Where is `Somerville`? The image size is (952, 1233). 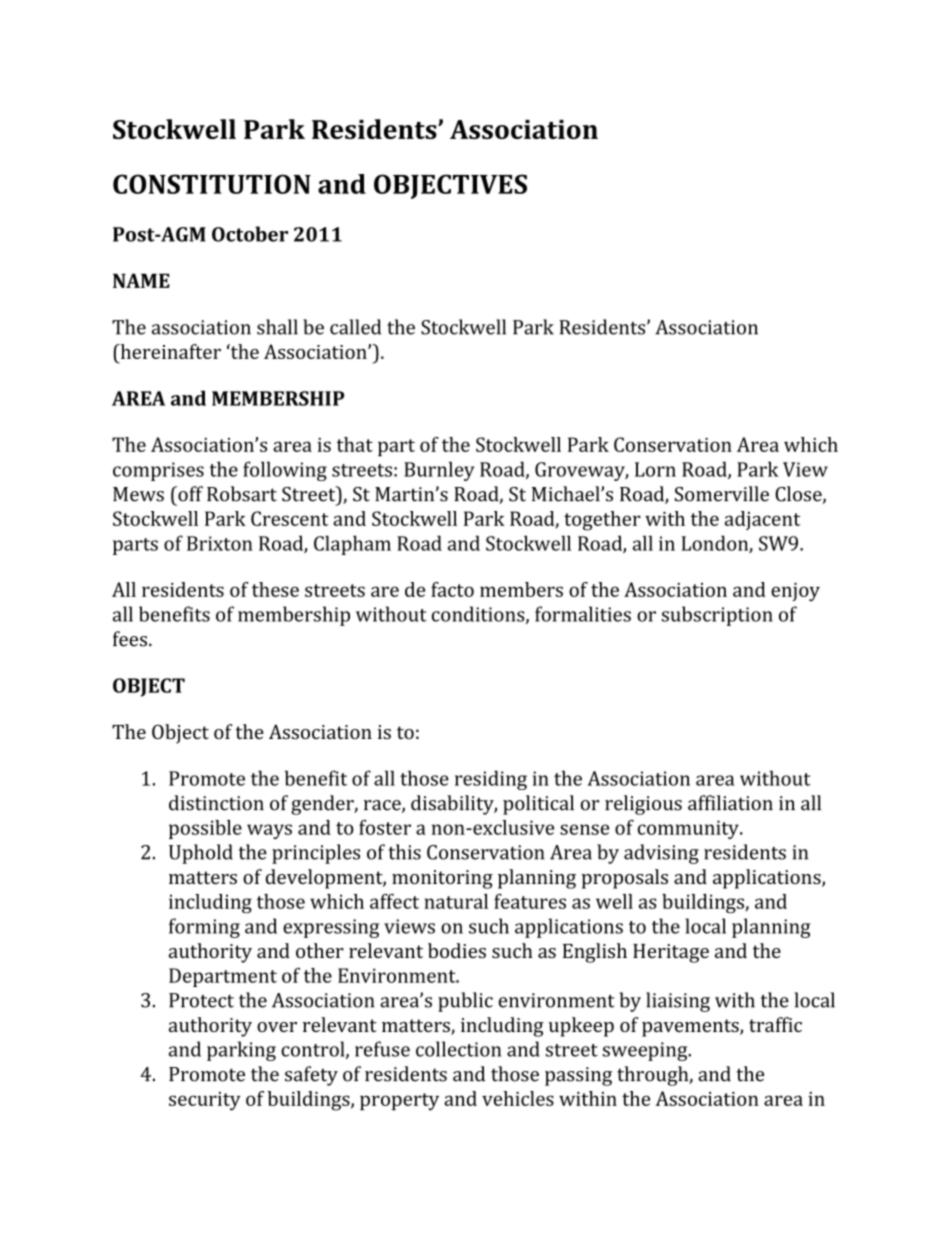
Somerville is located at coordinates (722, 494).
